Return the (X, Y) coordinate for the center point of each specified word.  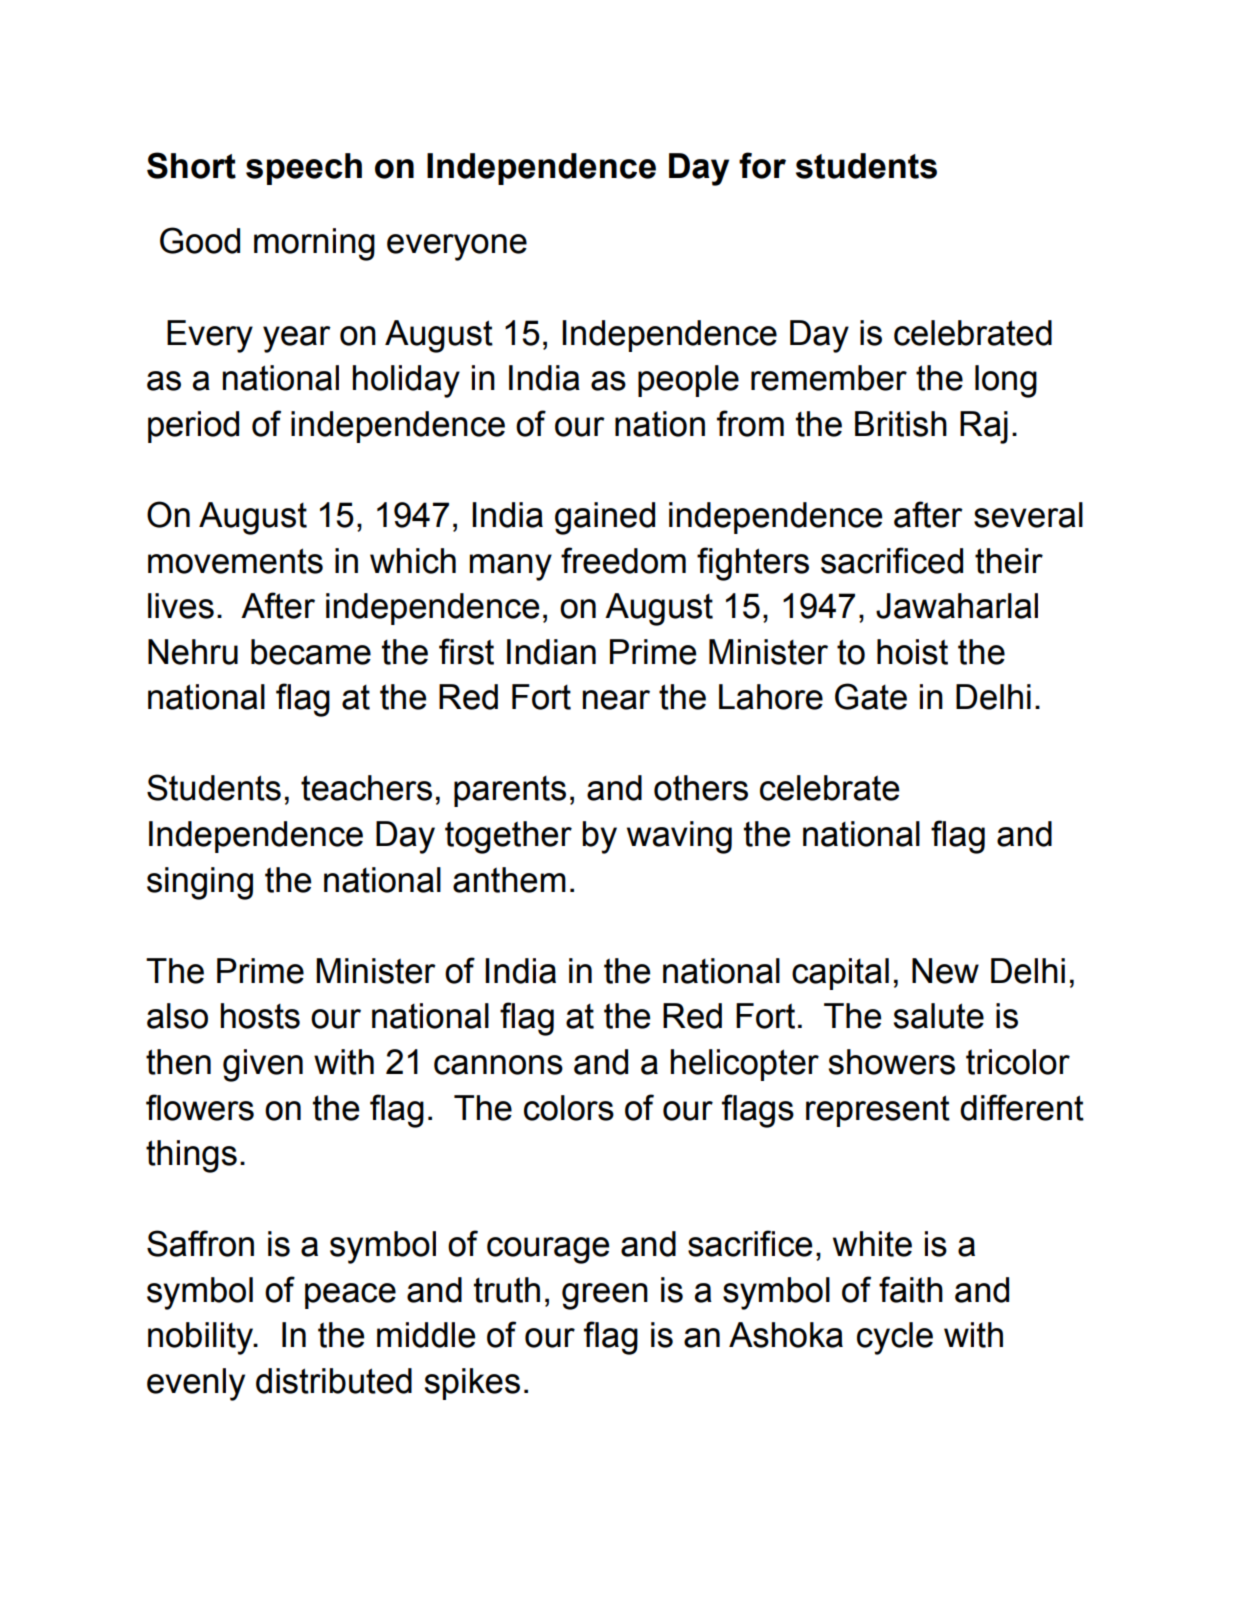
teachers (366, 788)
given (263, 1065)
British (901, 424)
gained (605, 518)
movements (235, 561)
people (688, 381)
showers (892, 1062)
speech (304, 169)
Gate (871, 696)
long (1006, 381)
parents (510, 791)
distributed (334, 1381)
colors (569, 1108)
